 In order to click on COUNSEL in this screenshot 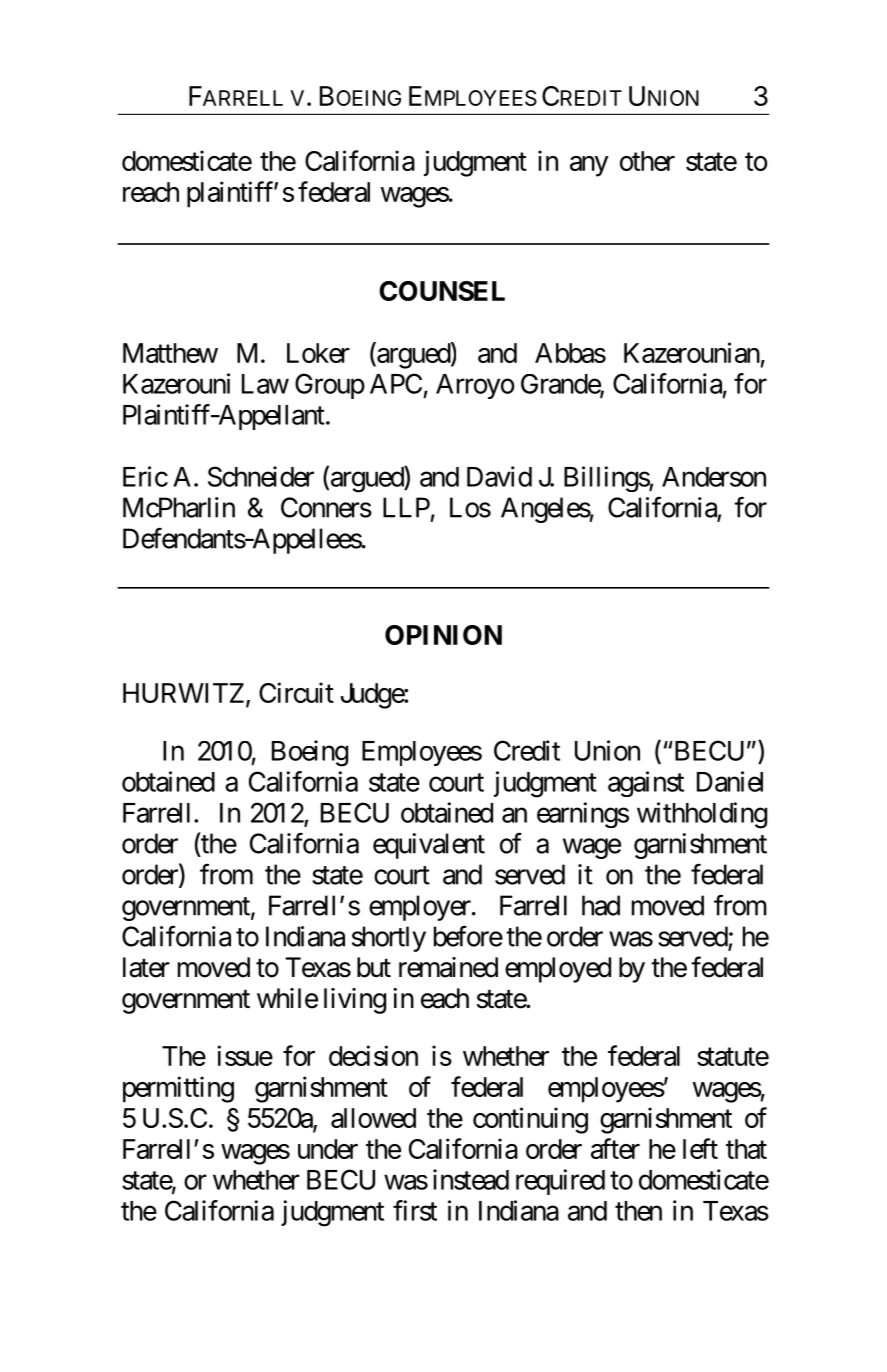, I will do `click(442, 291)`.
